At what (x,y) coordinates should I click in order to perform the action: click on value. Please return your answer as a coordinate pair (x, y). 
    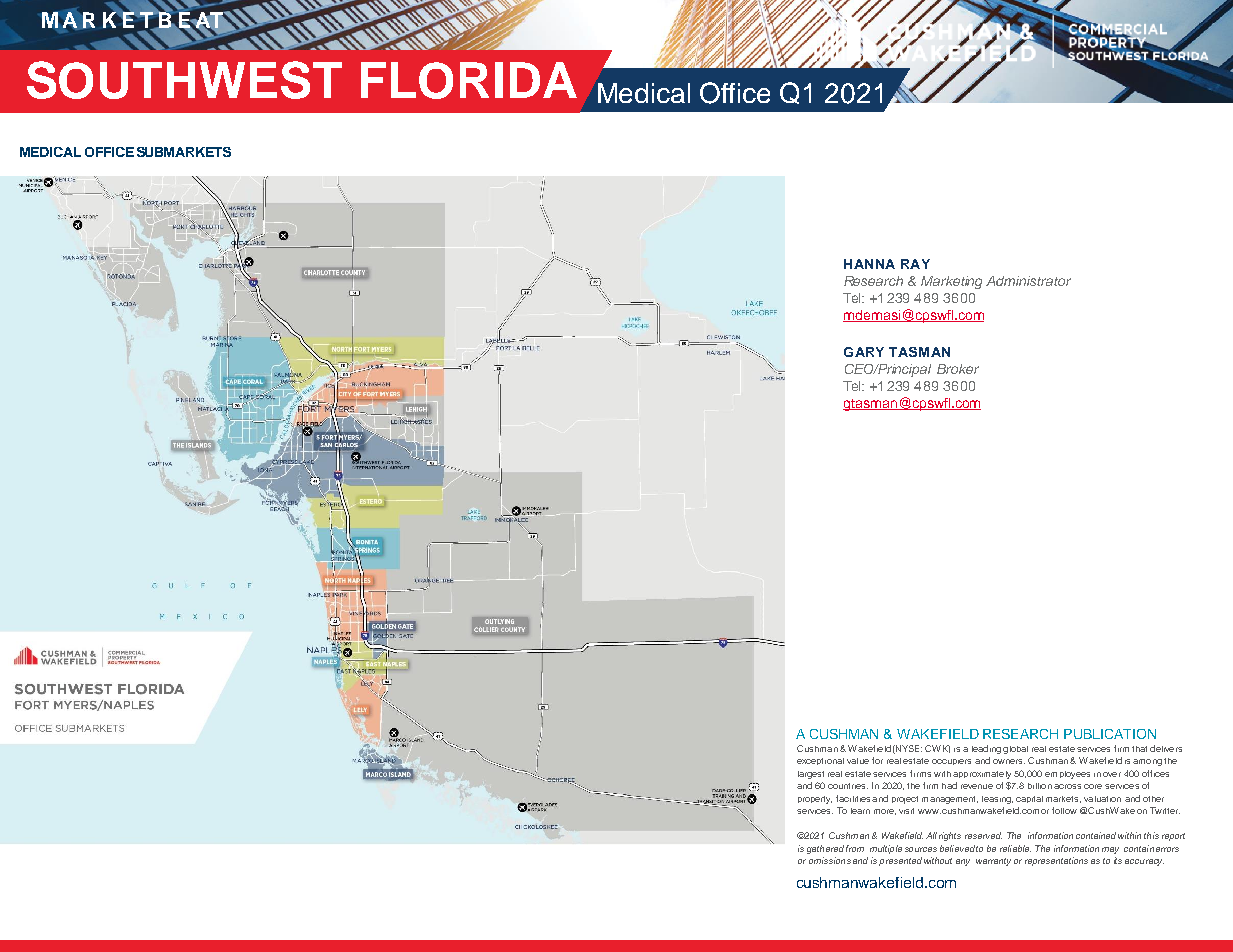
    Looking at the image, I should click on (858, 761).
